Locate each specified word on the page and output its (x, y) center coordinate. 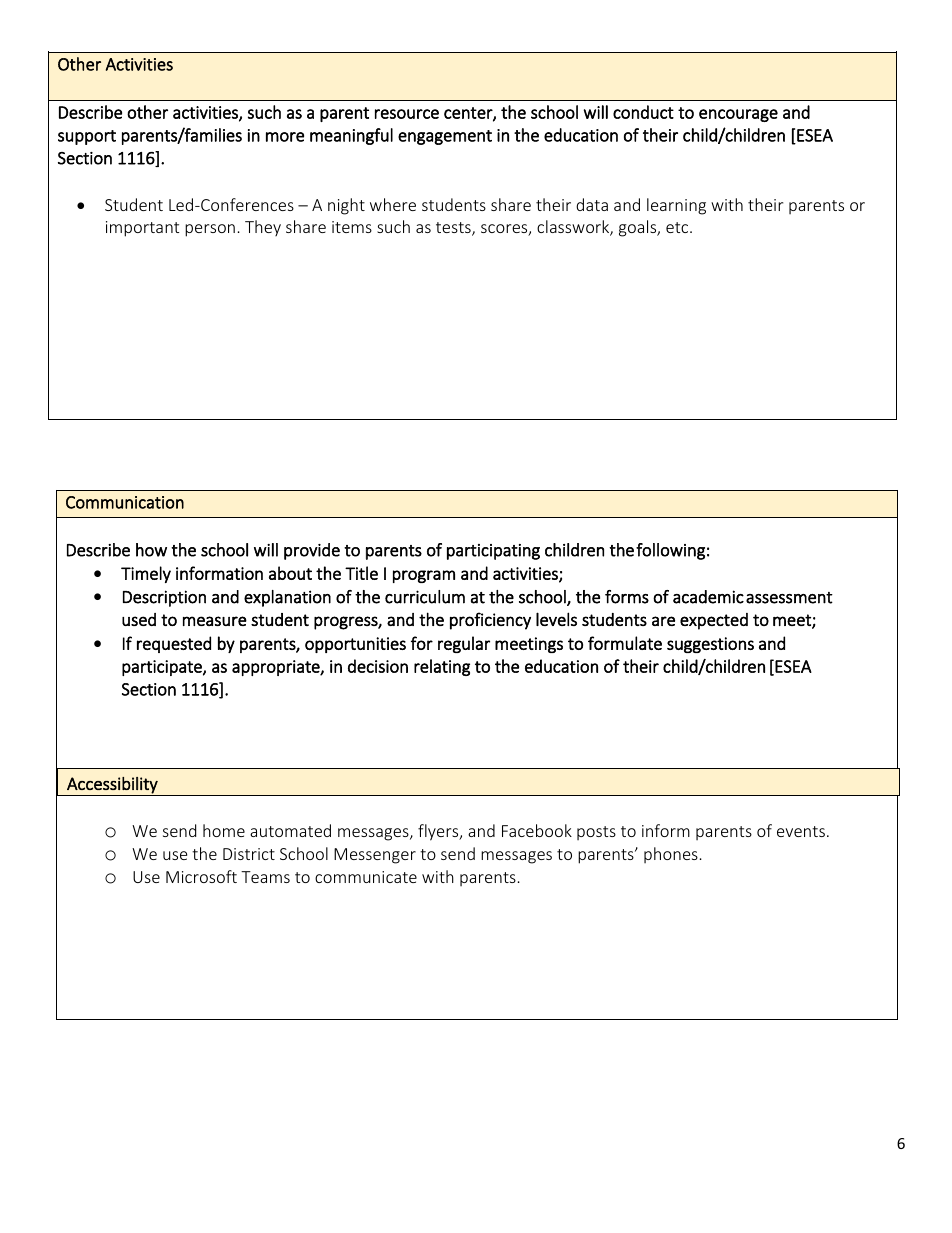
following (670, 551)
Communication (125, 502)
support (87, 137)
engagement (445, 137)
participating (493, 552)
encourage (738, 115)
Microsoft (201, 876)
